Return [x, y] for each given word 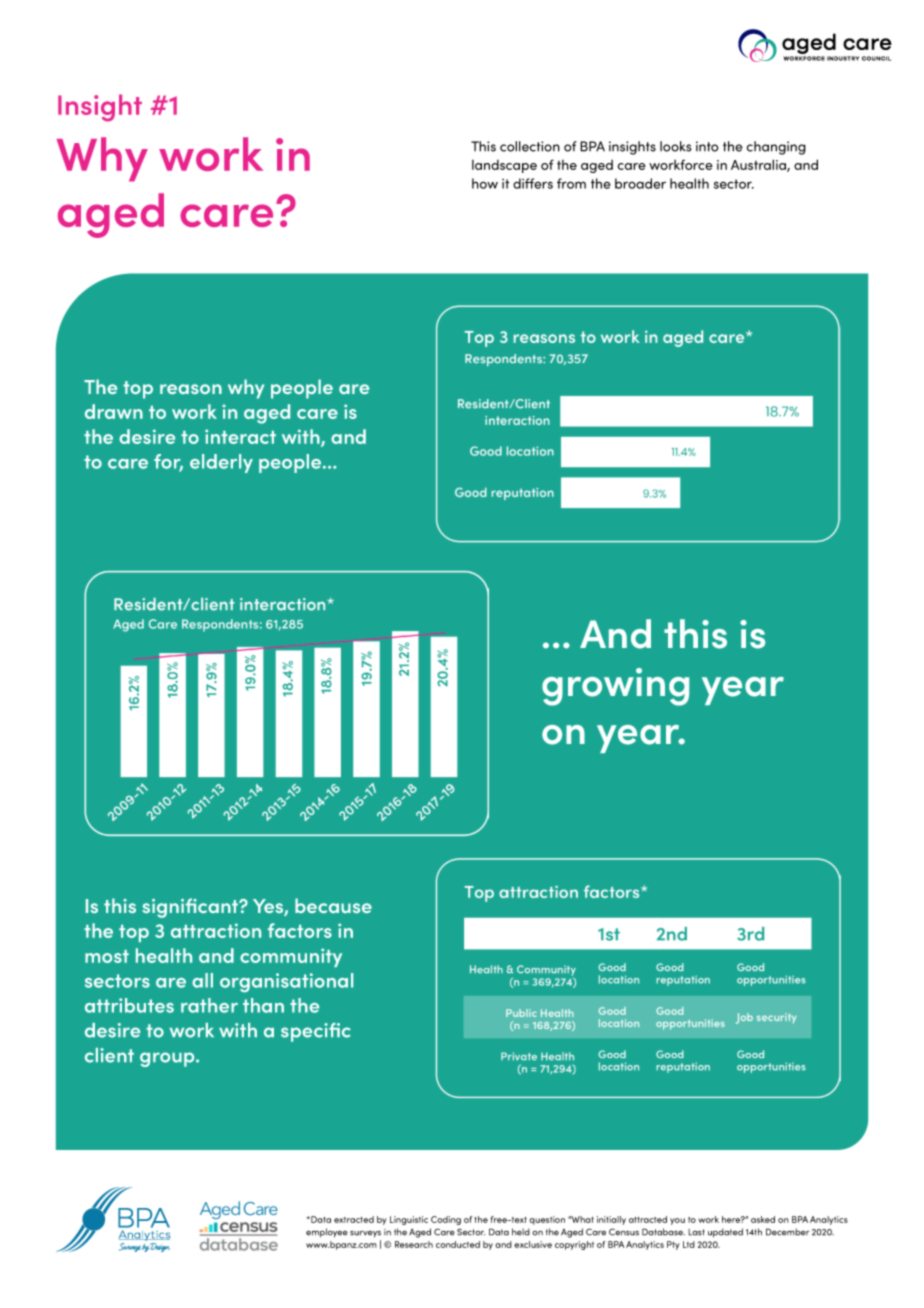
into [707, 146]
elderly [221, 463]
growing [615, 687]
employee [327, 1232]
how [485, 183]
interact [240, 436]
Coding [446, 1220]
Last [696, 1232]
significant [191, 908]
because [333, 905]
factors [300, 930]
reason [191, 389]
